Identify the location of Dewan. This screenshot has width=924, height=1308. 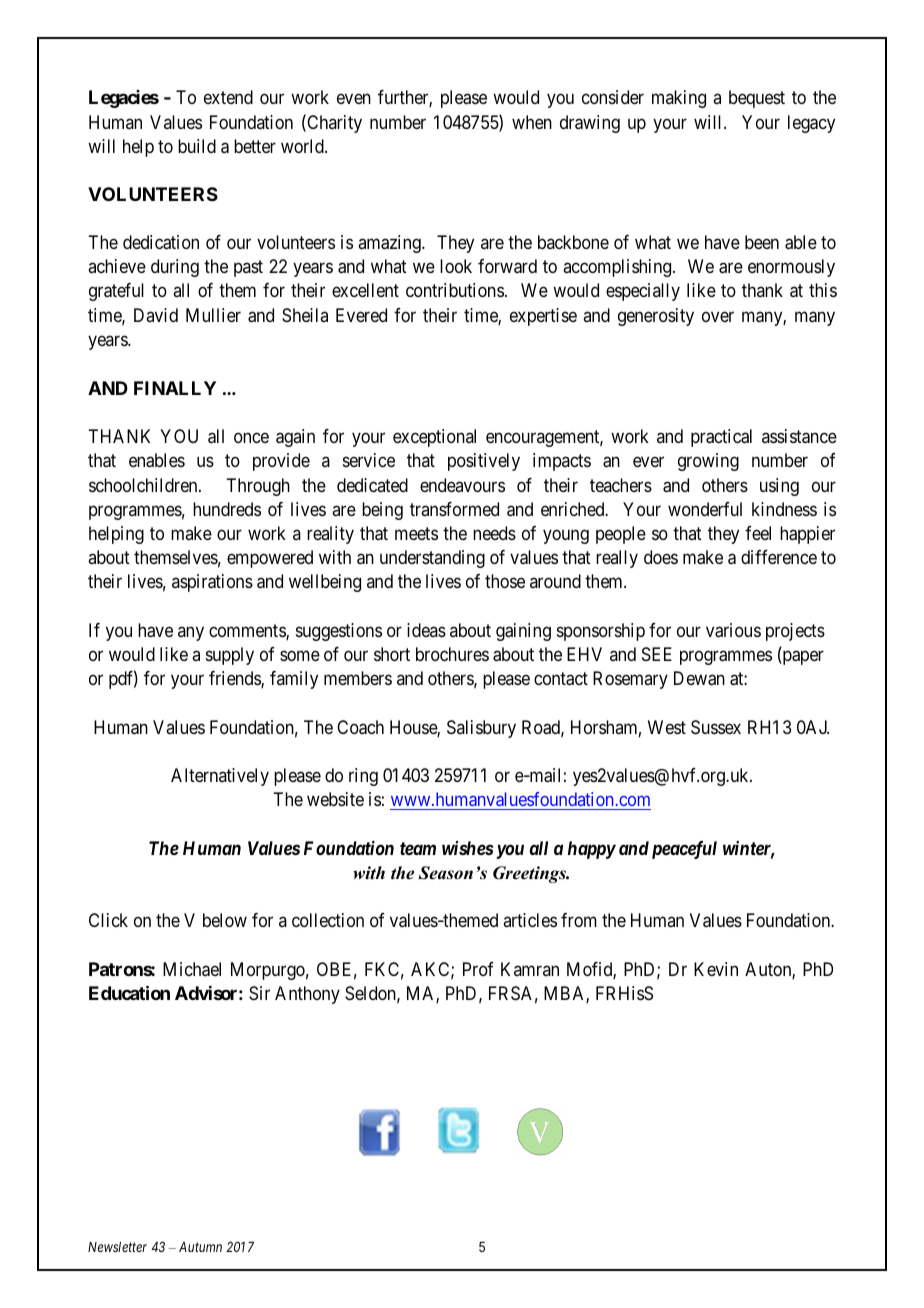
(699, 678).
